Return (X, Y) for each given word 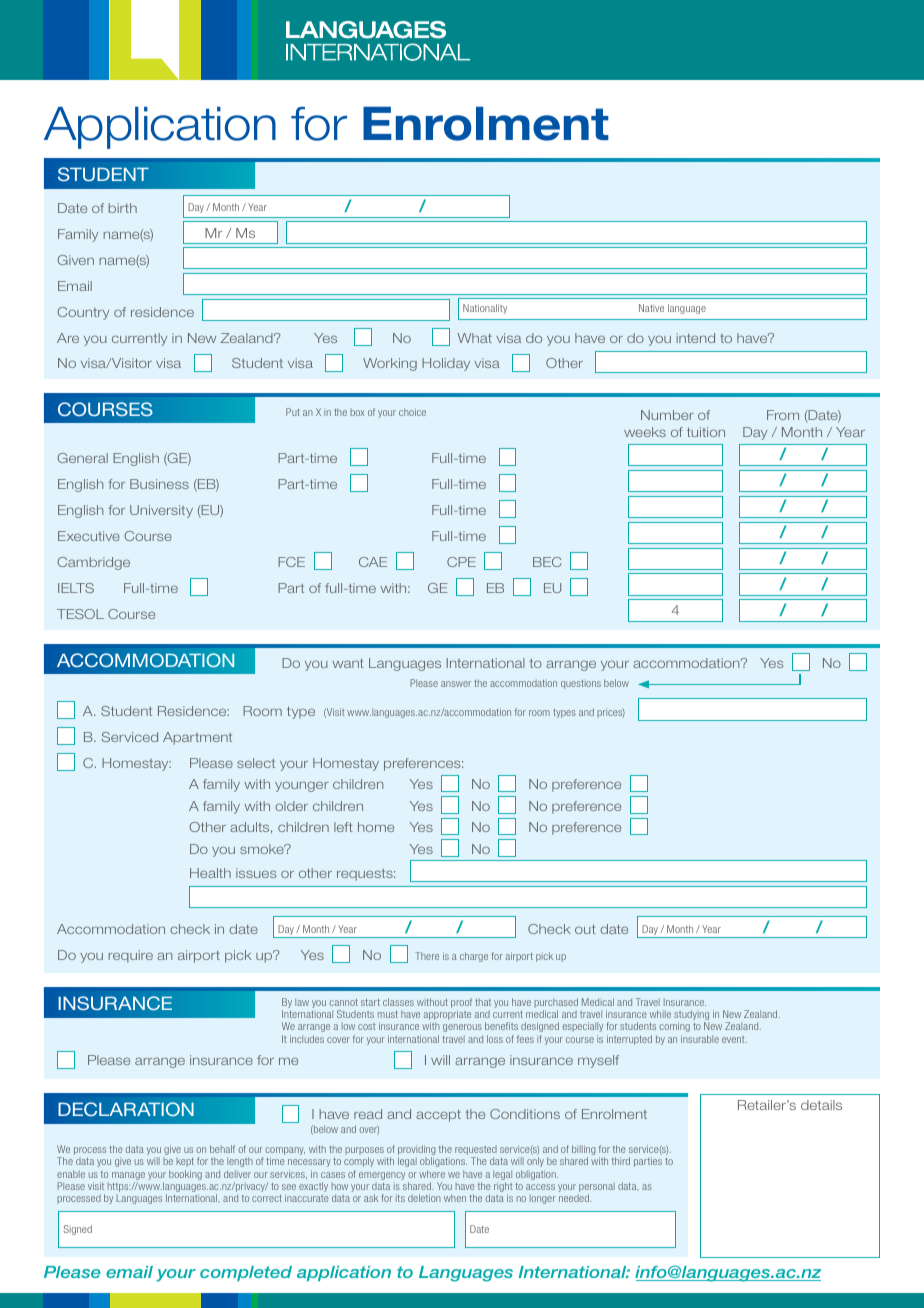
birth (123, 208)
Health (210, 873)
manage (128, 1177)
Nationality (485, 309)
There (427, 956)
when (455, 1198)
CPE (461, 562)
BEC (547, 562)
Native (651, 308)
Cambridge (93, 563)
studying (691, 1016)
